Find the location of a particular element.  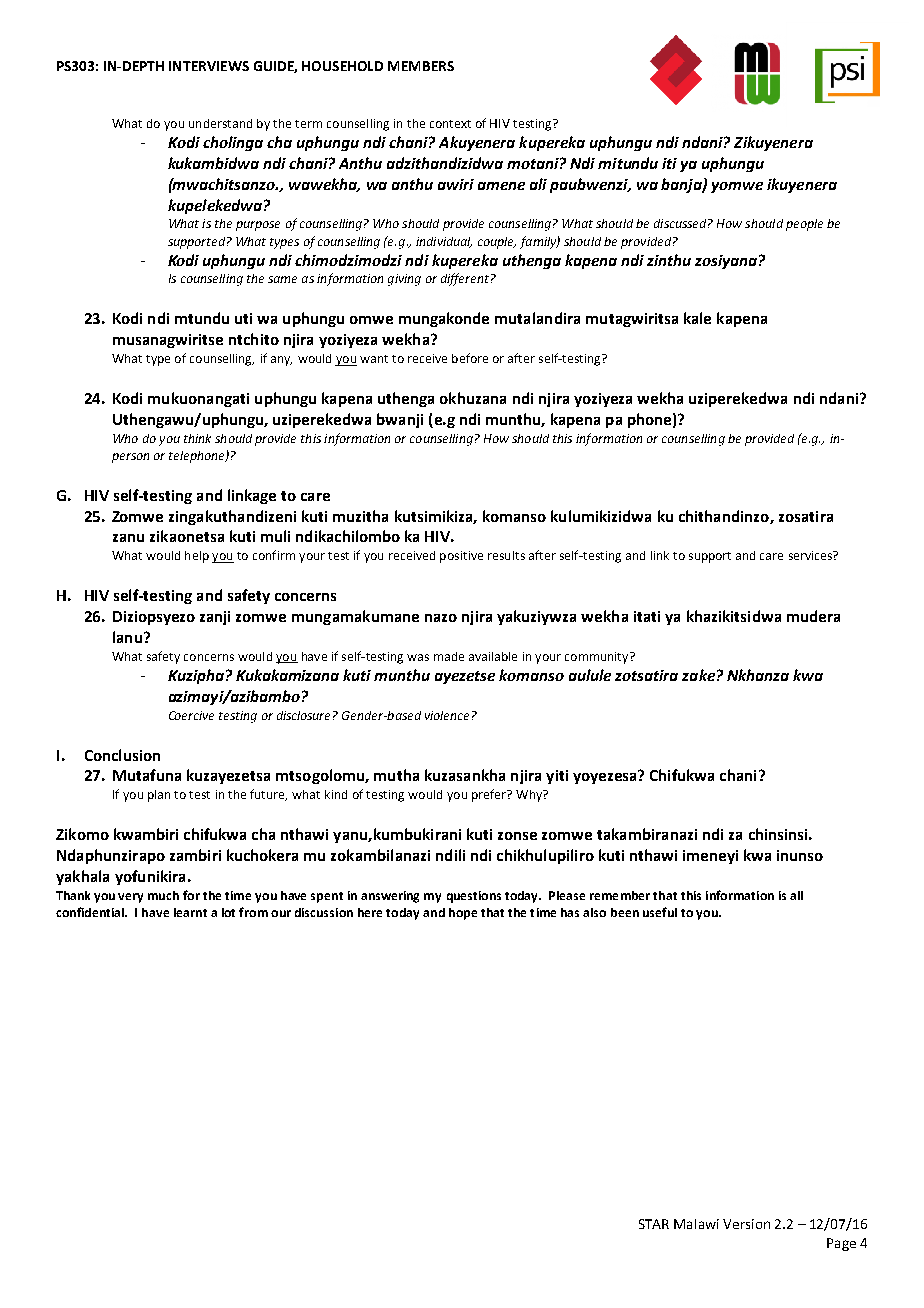

people is located at coordinates (804, 225).
